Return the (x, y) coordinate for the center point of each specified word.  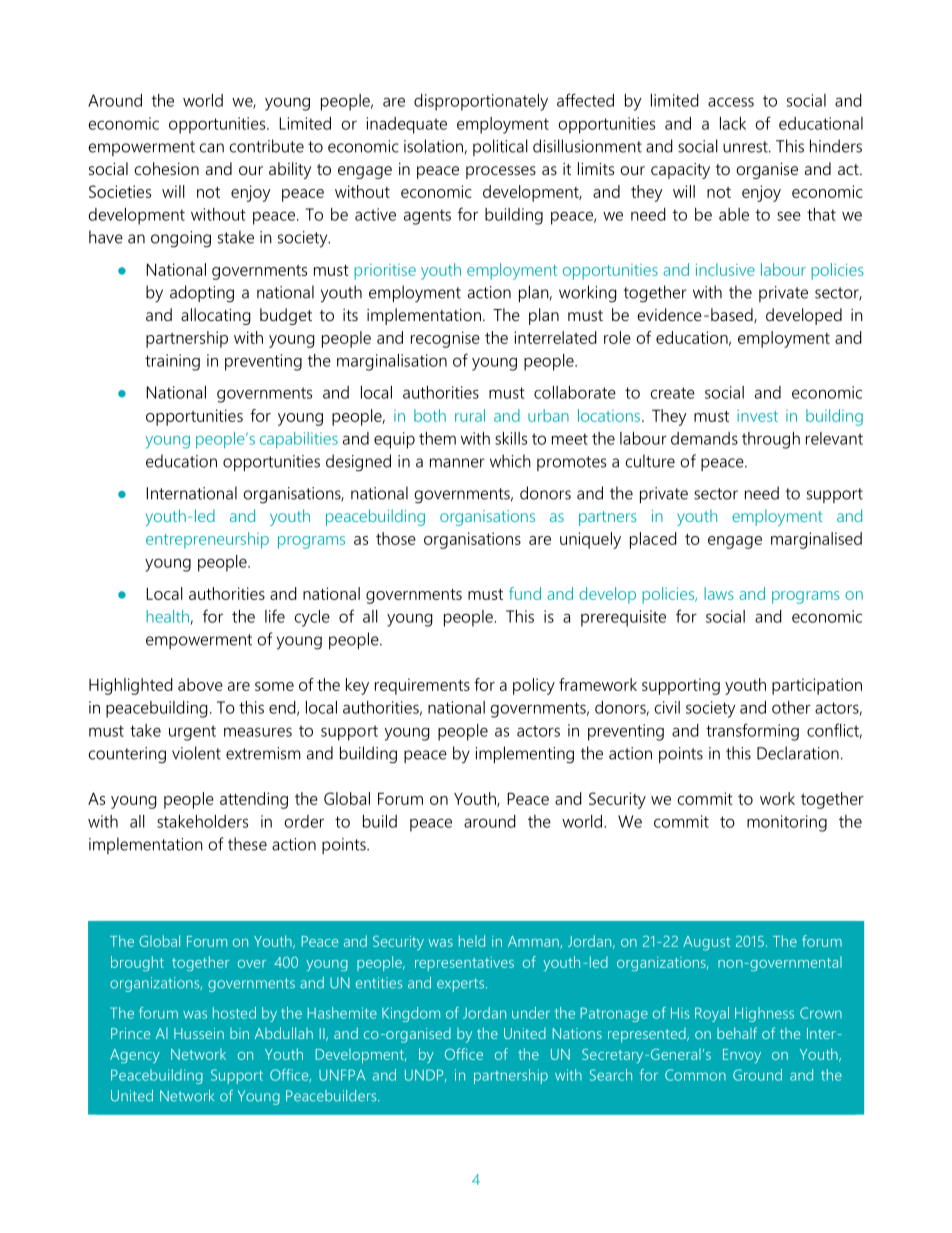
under (531, 1013)
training (172, 362)
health (168, 617)
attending (254, 800)
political (500, 147)
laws (719, 593)
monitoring (787, 823)
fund (525, 593)
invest (757, 416)
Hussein (199, 1033)
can (212, 148)
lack (733, 123)
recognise (445, 339)
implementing (524, 755)
